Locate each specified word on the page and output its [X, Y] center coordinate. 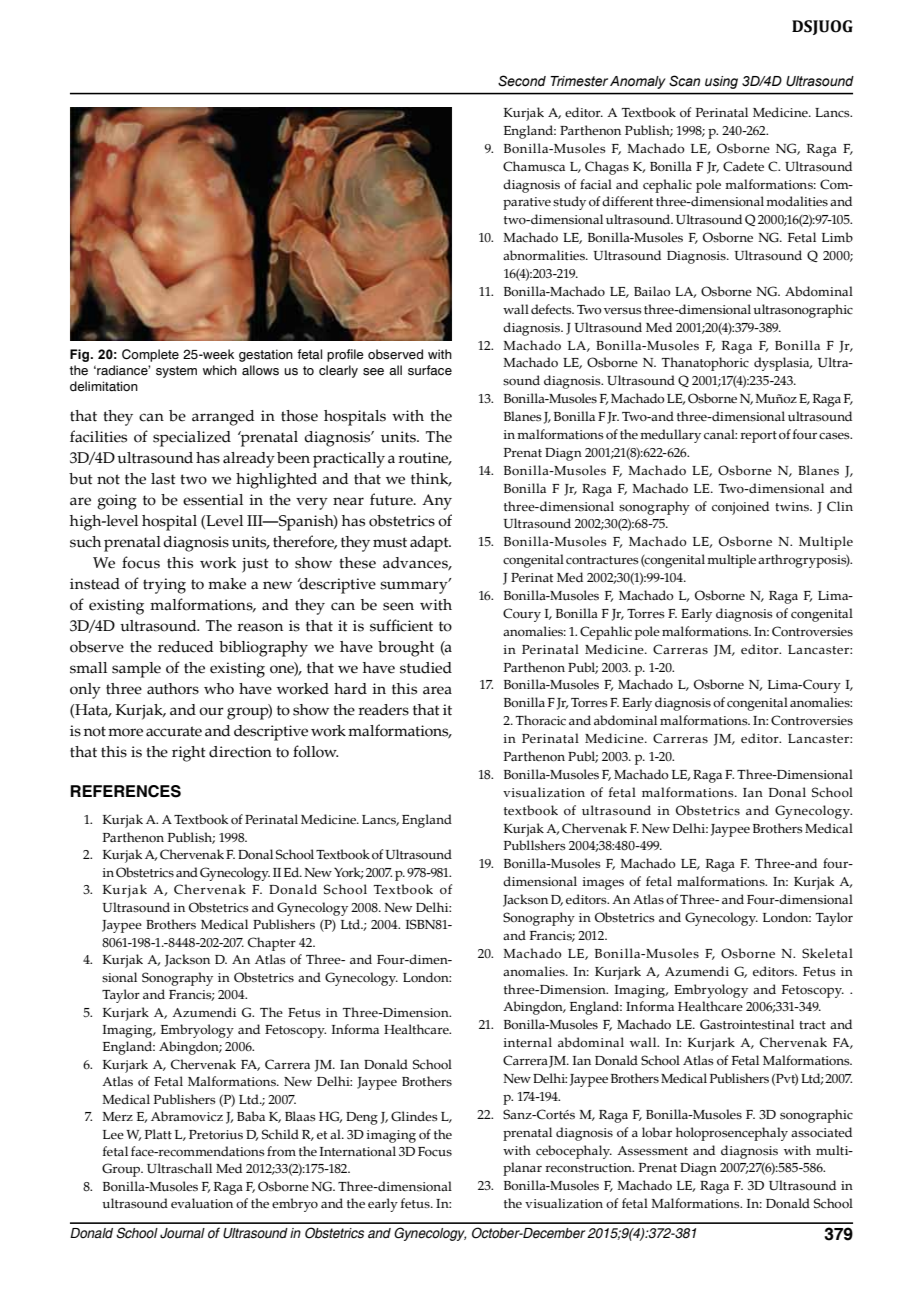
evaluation [202, 1203]
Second [522, 81]
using [721, 82]
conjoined [740, 508]
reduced [186, 647]
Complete [150, 355]
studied [426, 668]
